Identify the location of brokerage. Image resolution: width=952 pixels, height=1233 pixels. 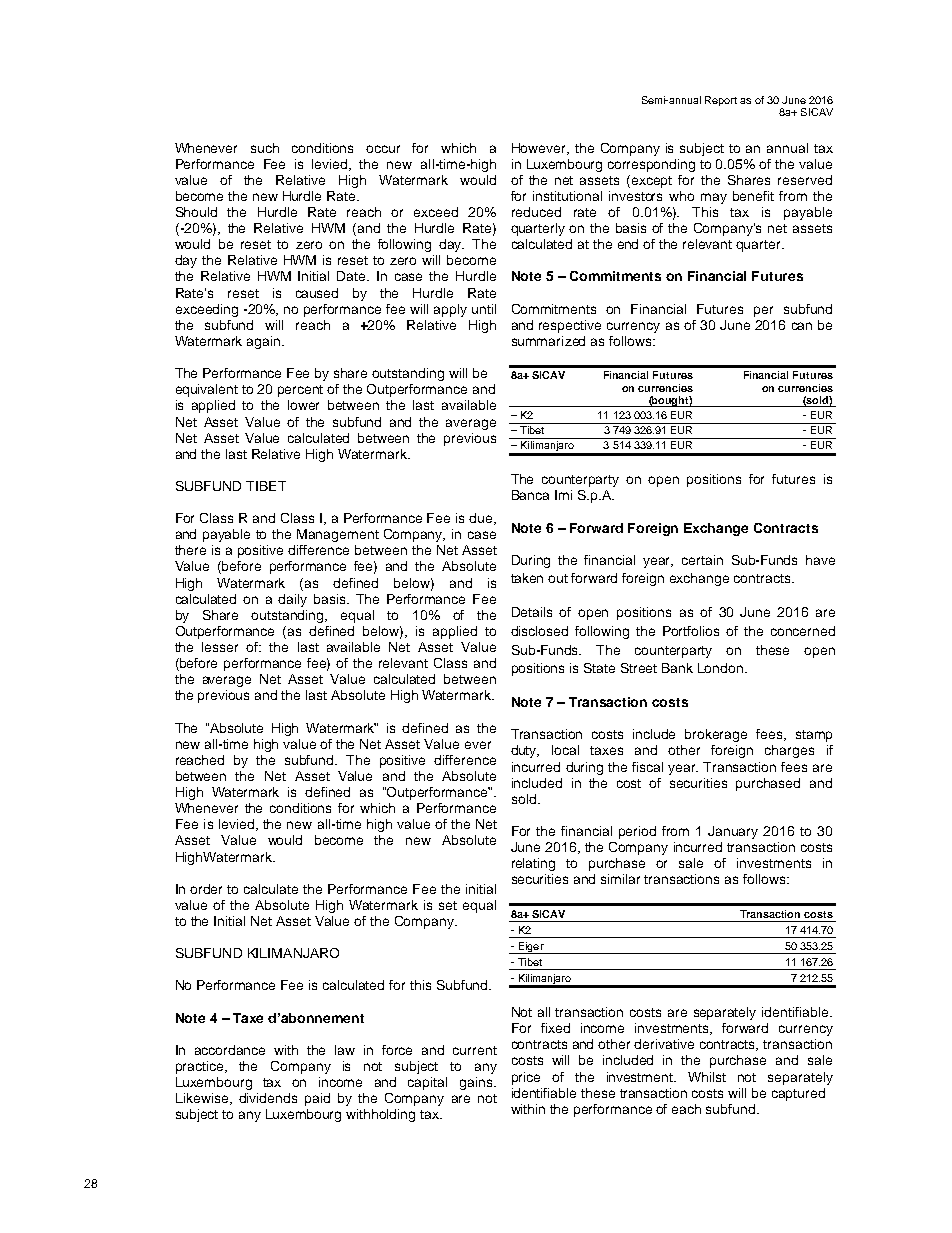
(716, 735).
